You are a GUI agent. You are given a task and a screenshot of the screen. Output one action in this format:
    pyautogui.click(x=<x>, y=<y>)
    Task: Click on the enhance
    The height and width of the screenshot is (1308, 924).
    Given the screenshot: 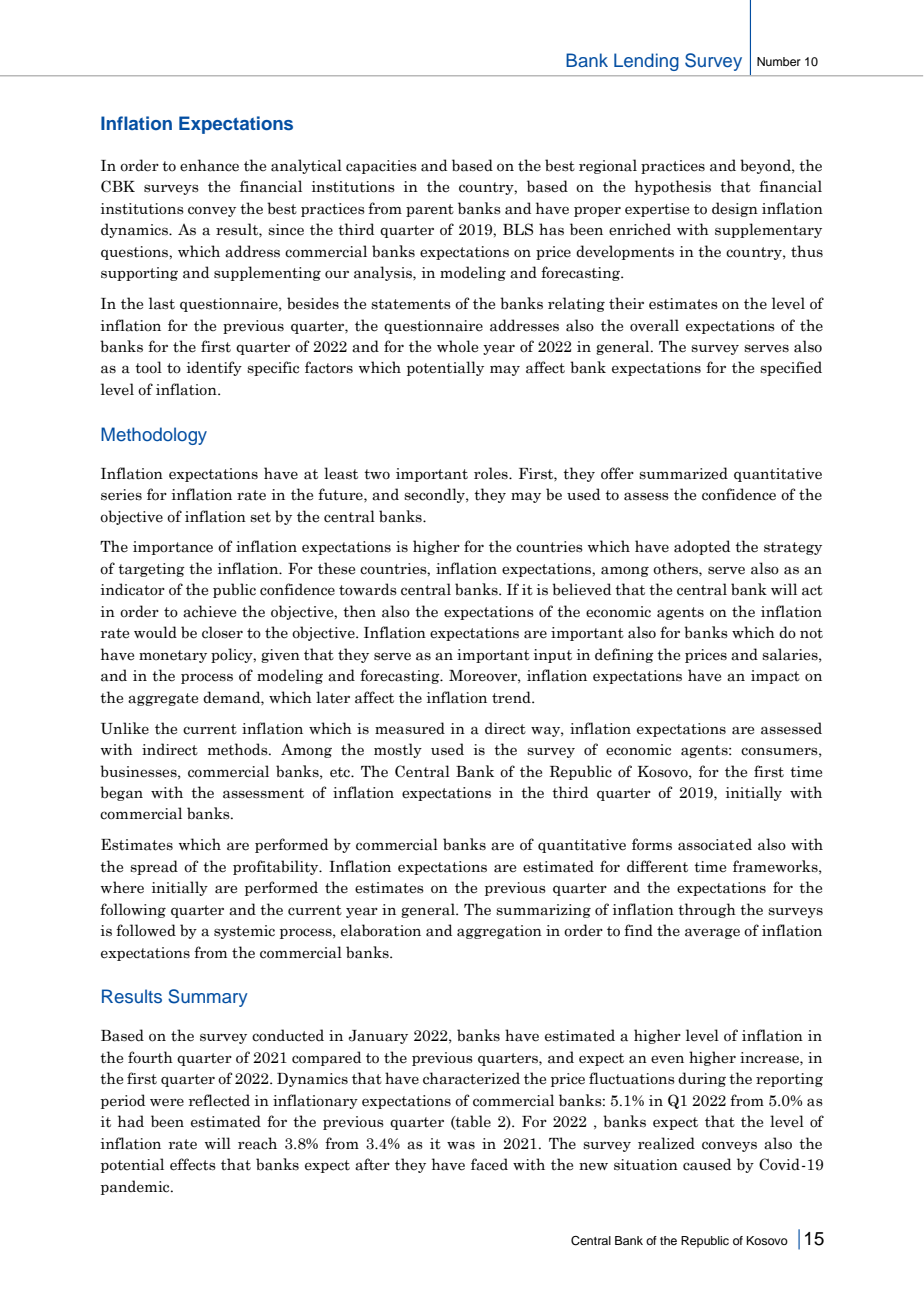 What is the action you would take?
    pyautogui.click(x=209, y=165)
